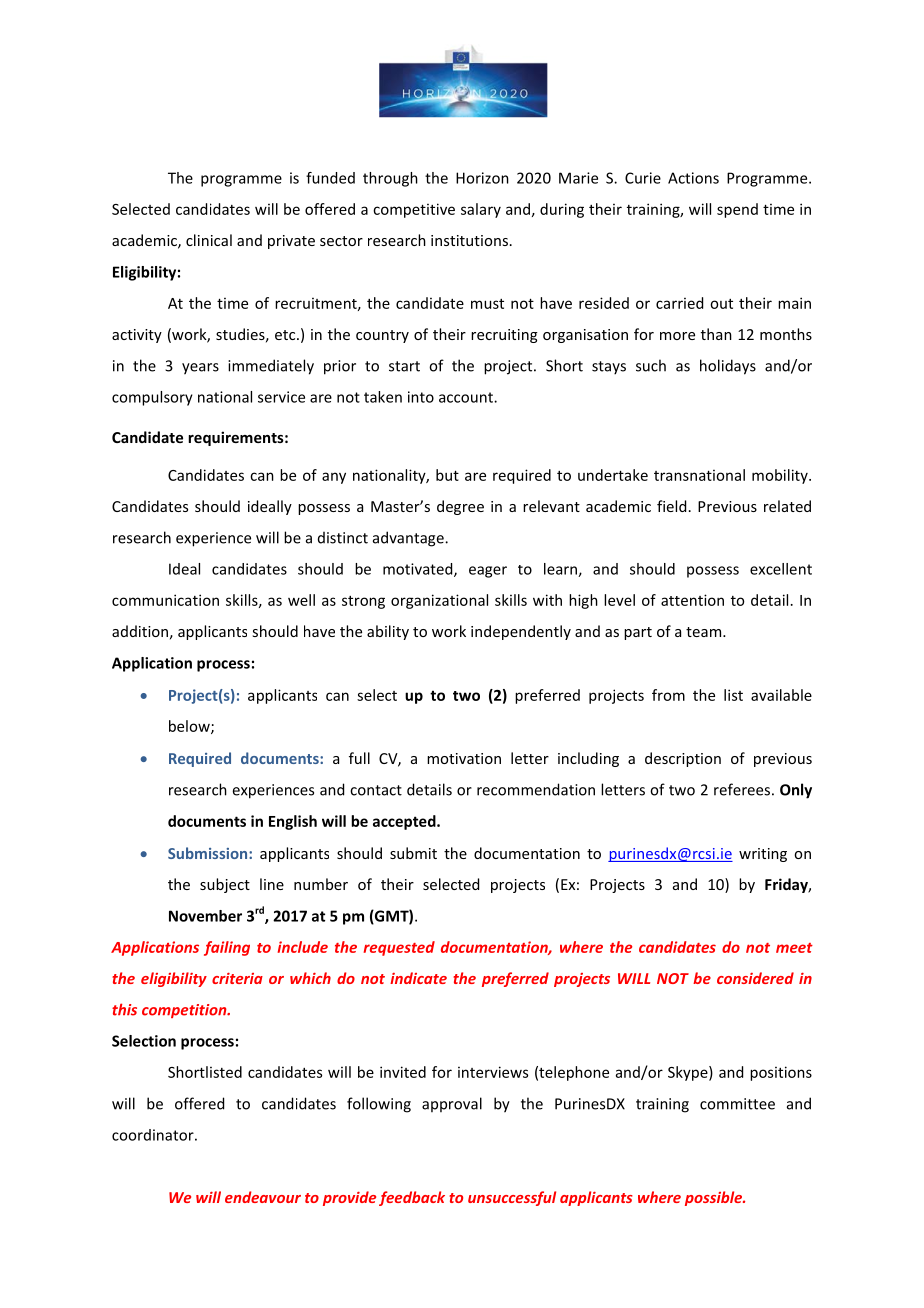 The image size is (924, 1308). I want to click on spend, so click(737, 210).
